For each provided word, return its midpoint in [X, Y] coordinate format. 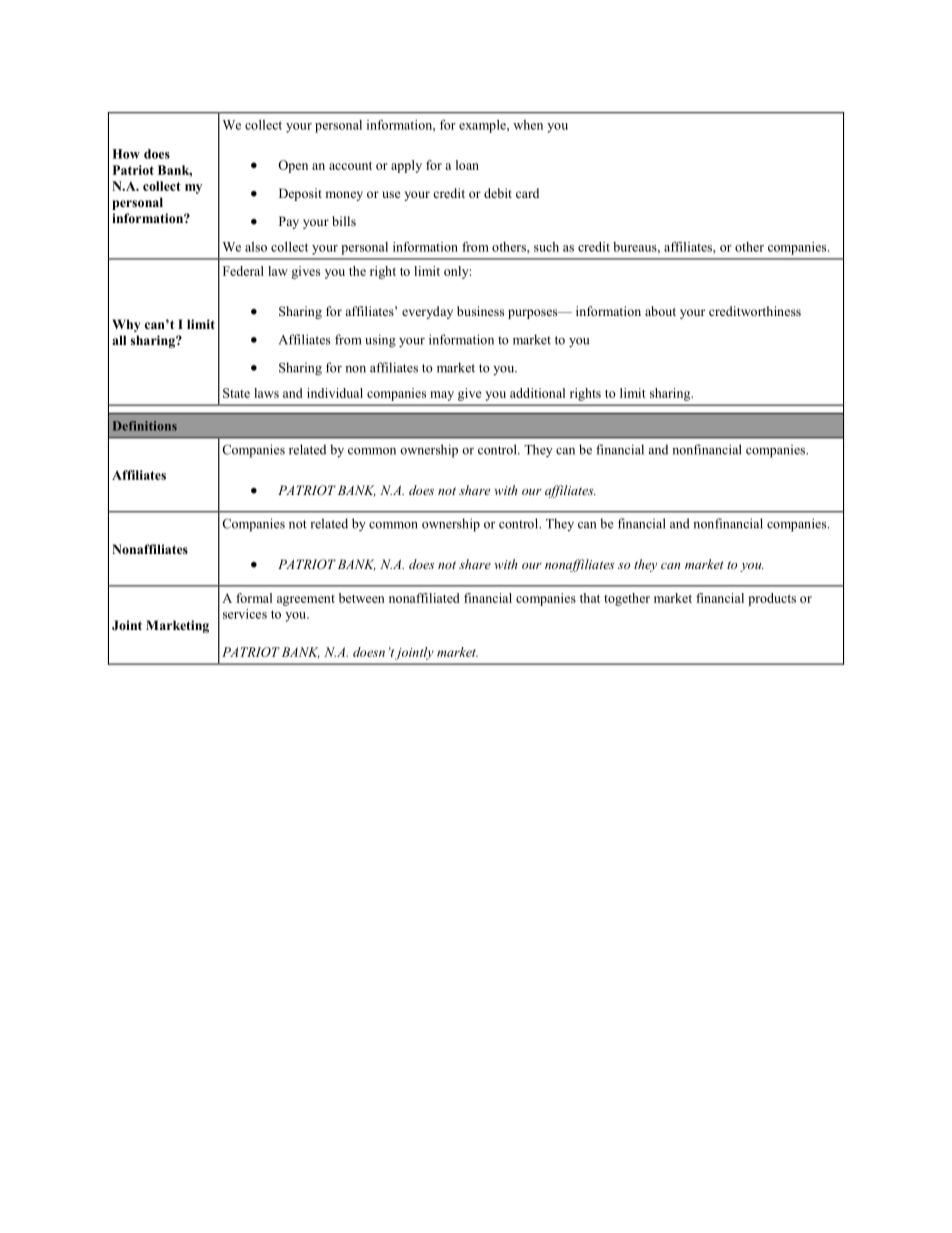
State [236, 393]
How [126, 154]
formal [254, 598]
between [362, 598]
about [660, 311]
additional [537, 393]
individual [335, 393]
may [442, 396]
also [256, 247]
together [627, 599]
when [528, 125]
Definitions [145, 426]
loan [467, 165]
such [546, 247]
